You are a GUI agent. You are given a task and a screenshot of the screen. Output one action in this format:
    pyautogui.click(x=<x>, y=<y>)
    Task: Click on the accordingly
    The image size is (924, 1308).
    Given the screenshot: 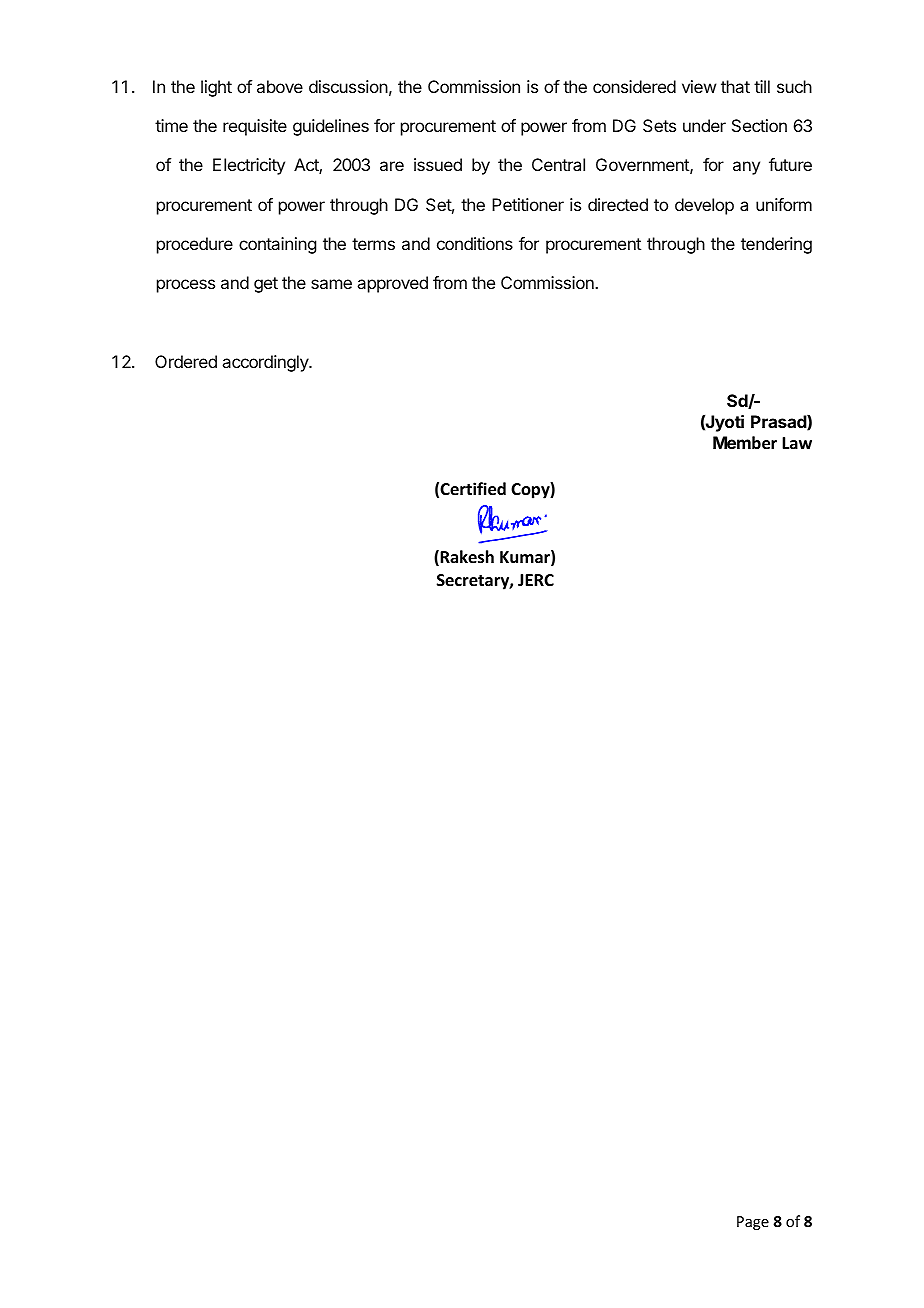 What is the action you would take?
    pyautogui.click(x=266, y=363)
